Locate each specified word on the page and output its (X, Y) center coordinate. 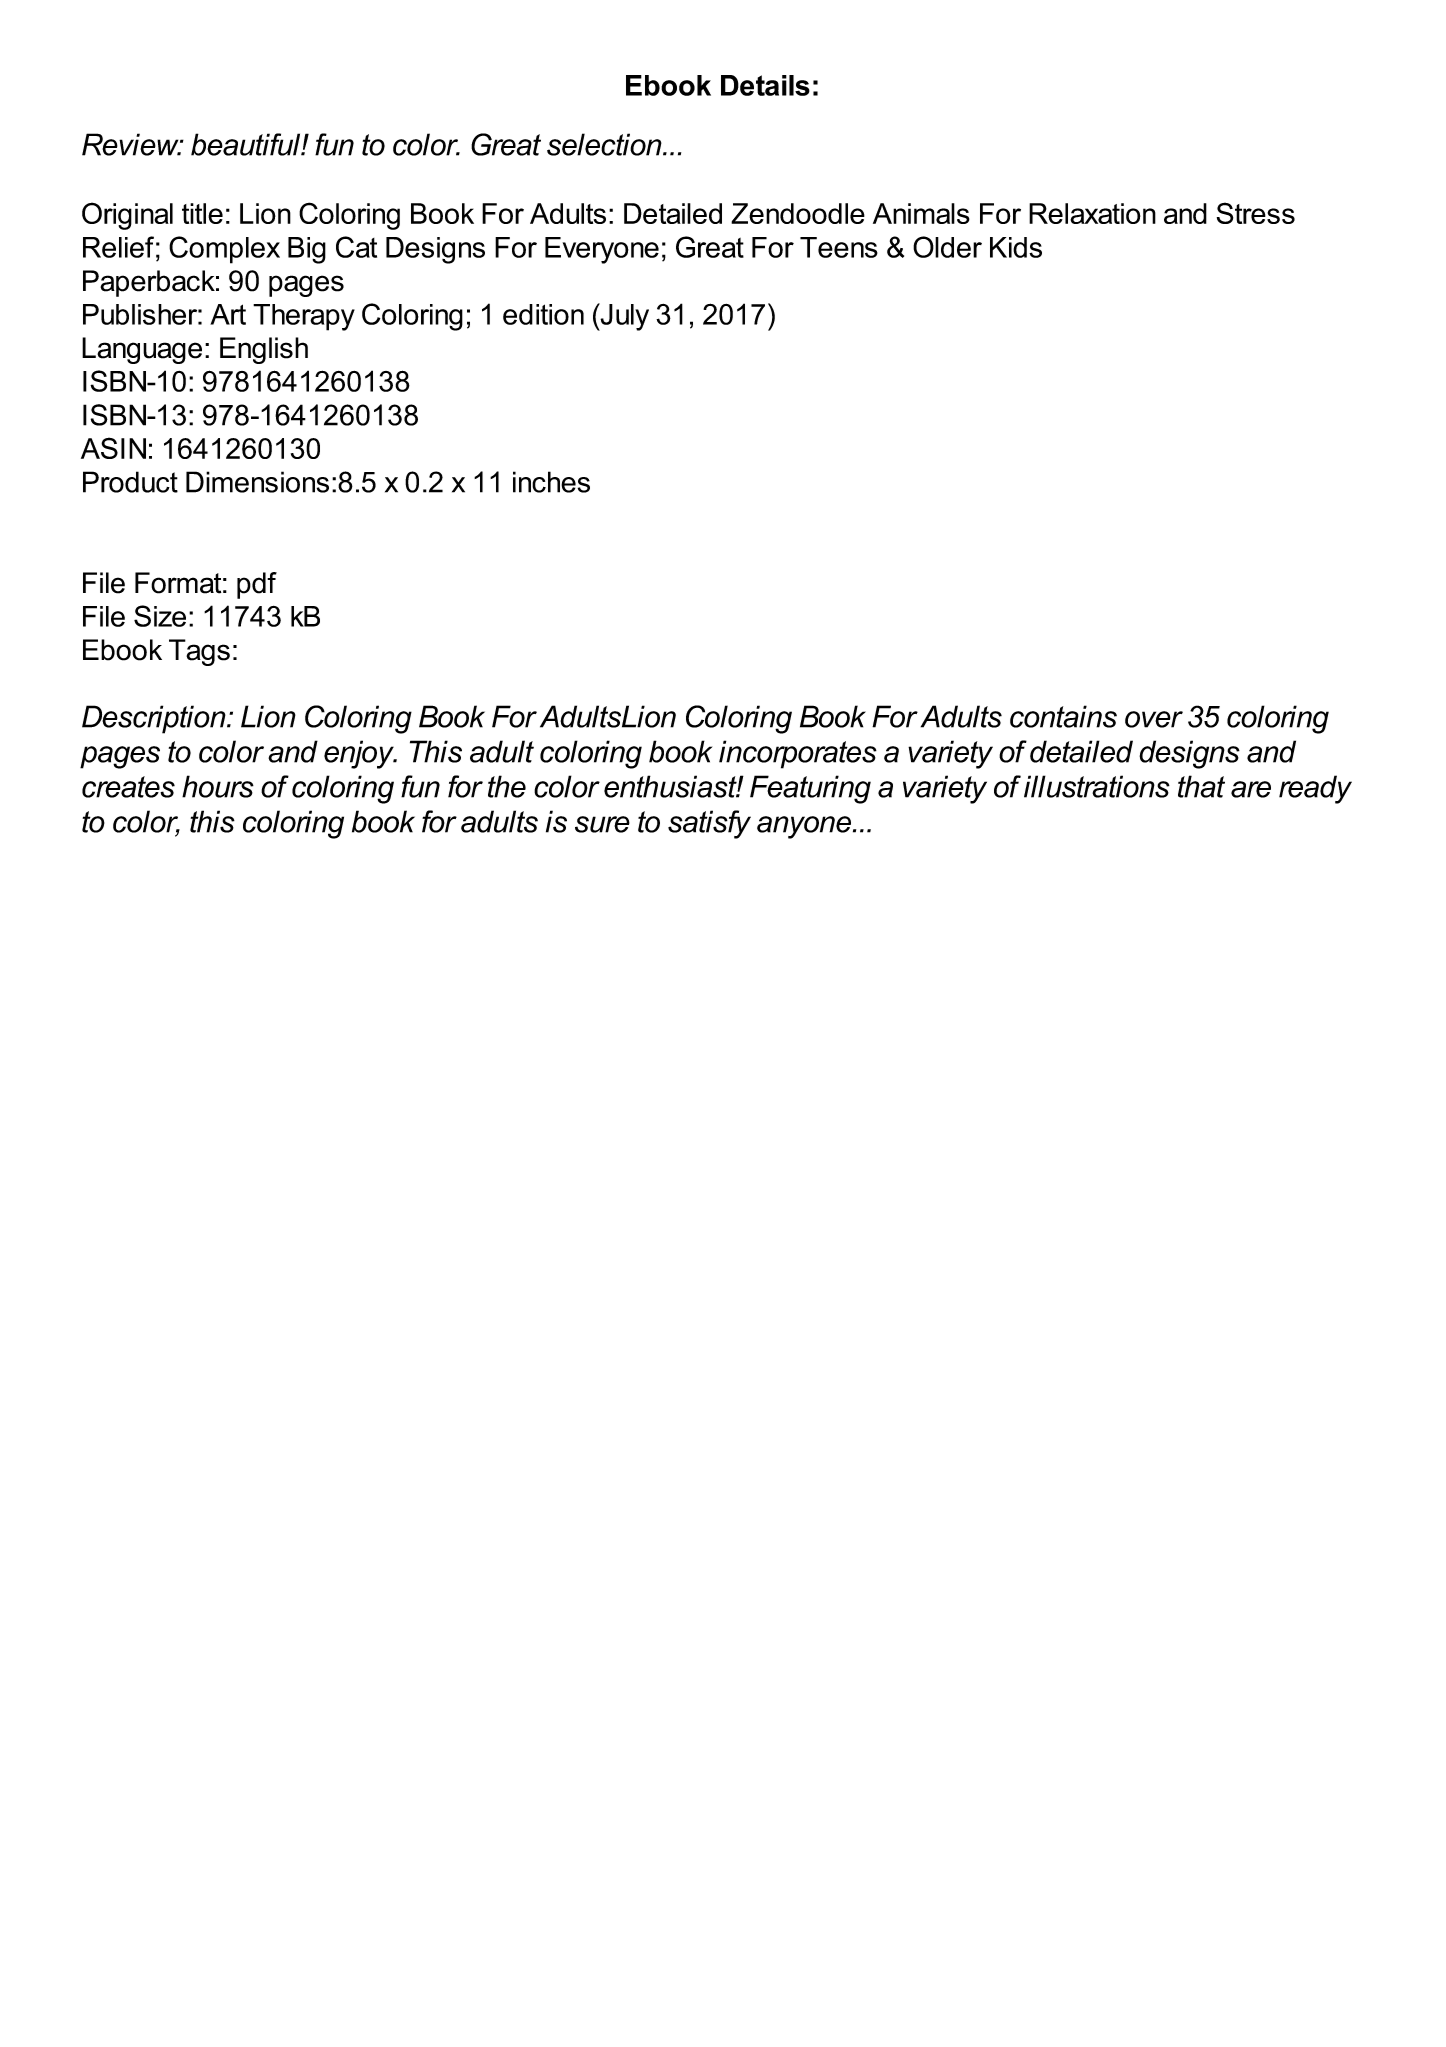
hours (218, 786)
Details (765, 85)
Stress (1256, 213)
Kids (1016, 247)
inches (551, 482)
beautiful (247, 144)
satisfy (709, 824)
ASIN (113, 448)
